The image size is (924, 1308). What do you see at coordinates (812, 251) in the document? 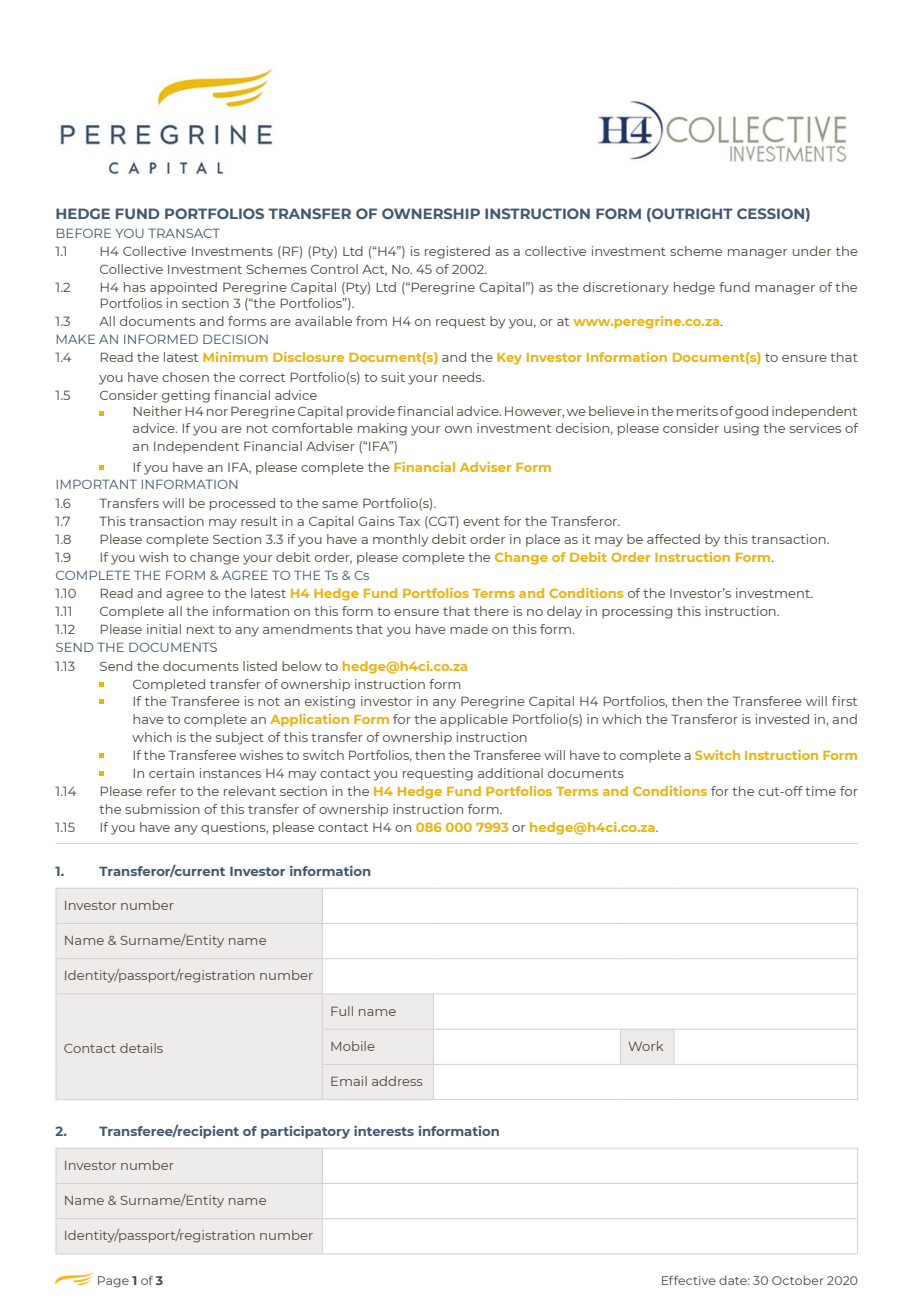
I see `under` at bounding box center [812, 251].
